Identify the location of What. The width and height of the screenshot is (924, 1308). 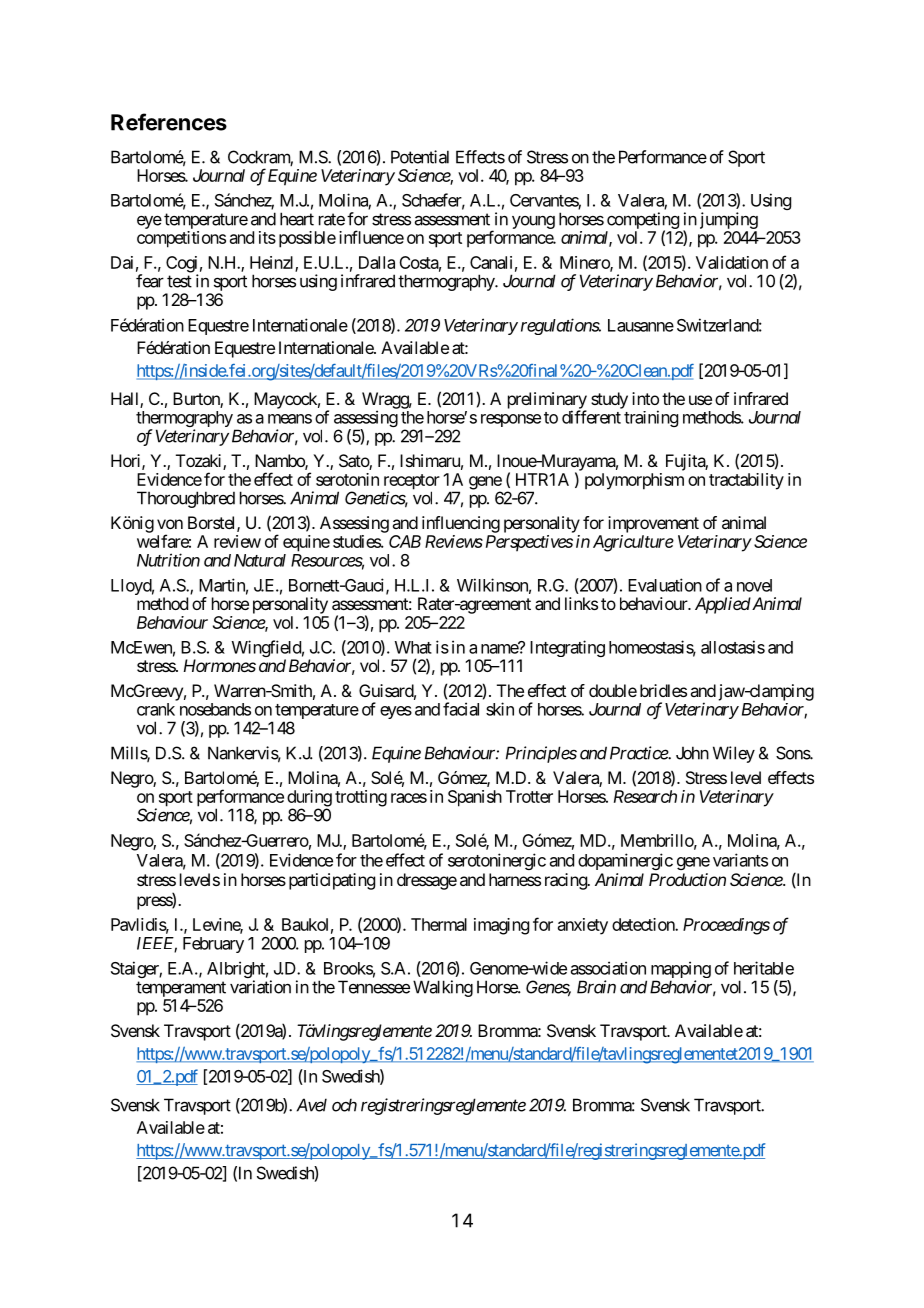
(413, 647).
